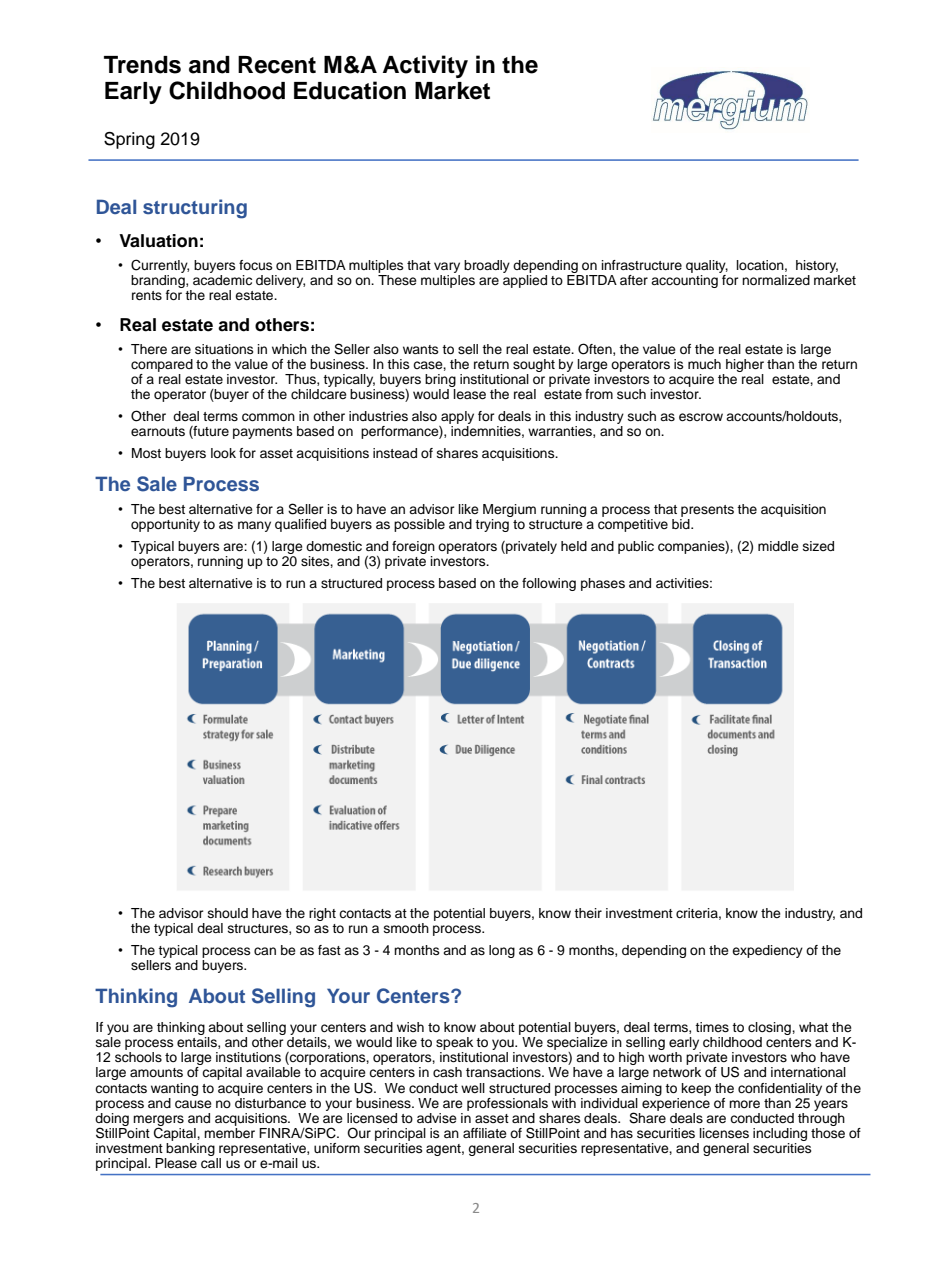 This image has height=1271, width=952. What do you see at coordinates (425, 66) in the image?
I see `Activity` at bounding box center [425, 66].
